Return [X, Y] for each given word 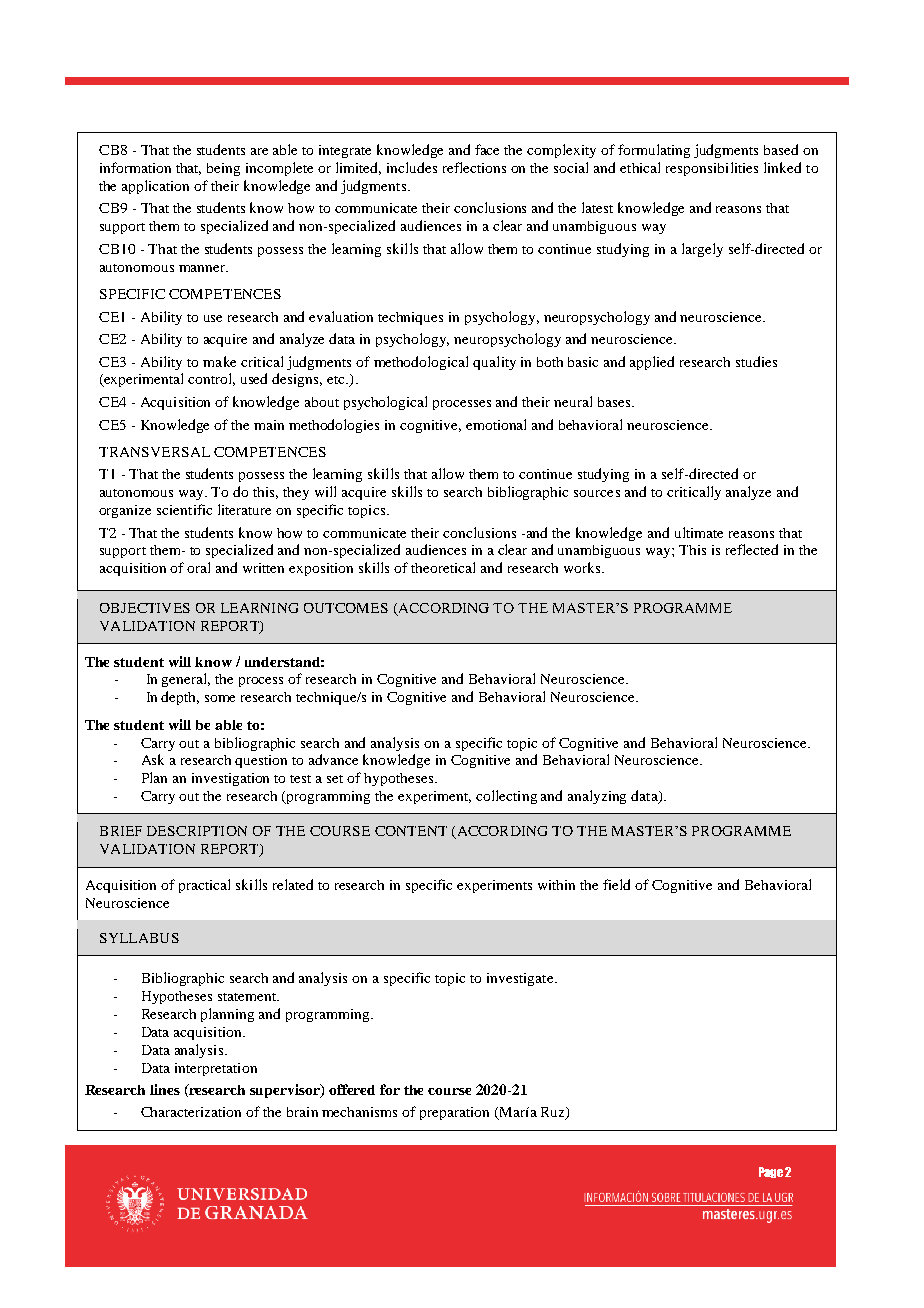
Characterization [191, 1112]
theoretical [443, 567]
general [186, 680]
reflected [752, 549]
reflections [474, 167]
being [223, 169]
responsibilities [712, 169]
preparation [454, 1113]
